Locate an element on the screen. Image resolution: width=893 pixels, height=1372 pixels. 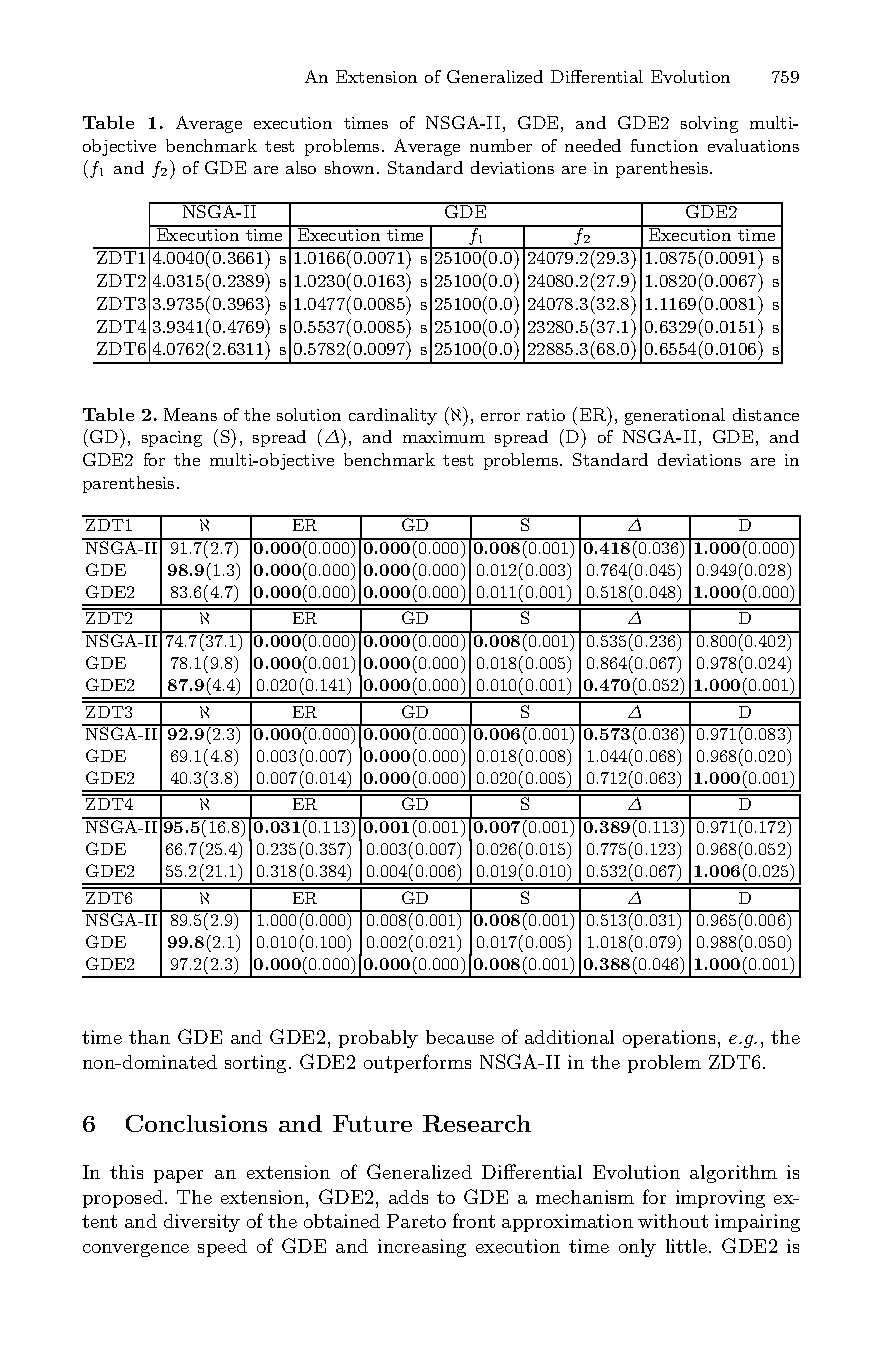
because is located at coordinates (460, 1037).
